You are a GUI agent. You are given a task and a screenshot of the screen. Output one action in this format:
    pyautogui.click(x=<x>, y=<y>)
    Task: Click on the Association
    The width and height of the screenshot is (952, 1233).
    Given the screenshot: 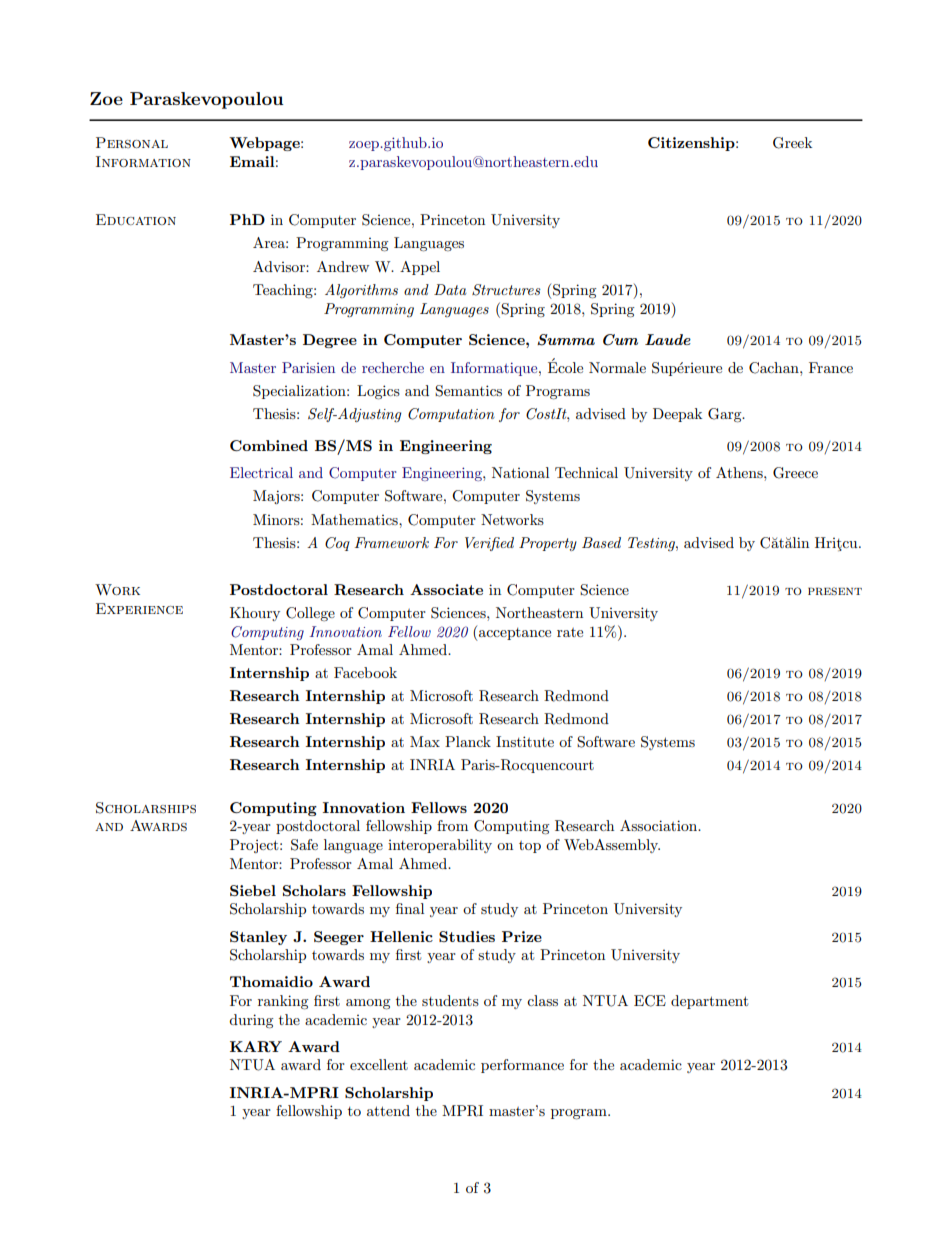 What is the action you would take?
    pyautogui.click(x=660, y=825)
